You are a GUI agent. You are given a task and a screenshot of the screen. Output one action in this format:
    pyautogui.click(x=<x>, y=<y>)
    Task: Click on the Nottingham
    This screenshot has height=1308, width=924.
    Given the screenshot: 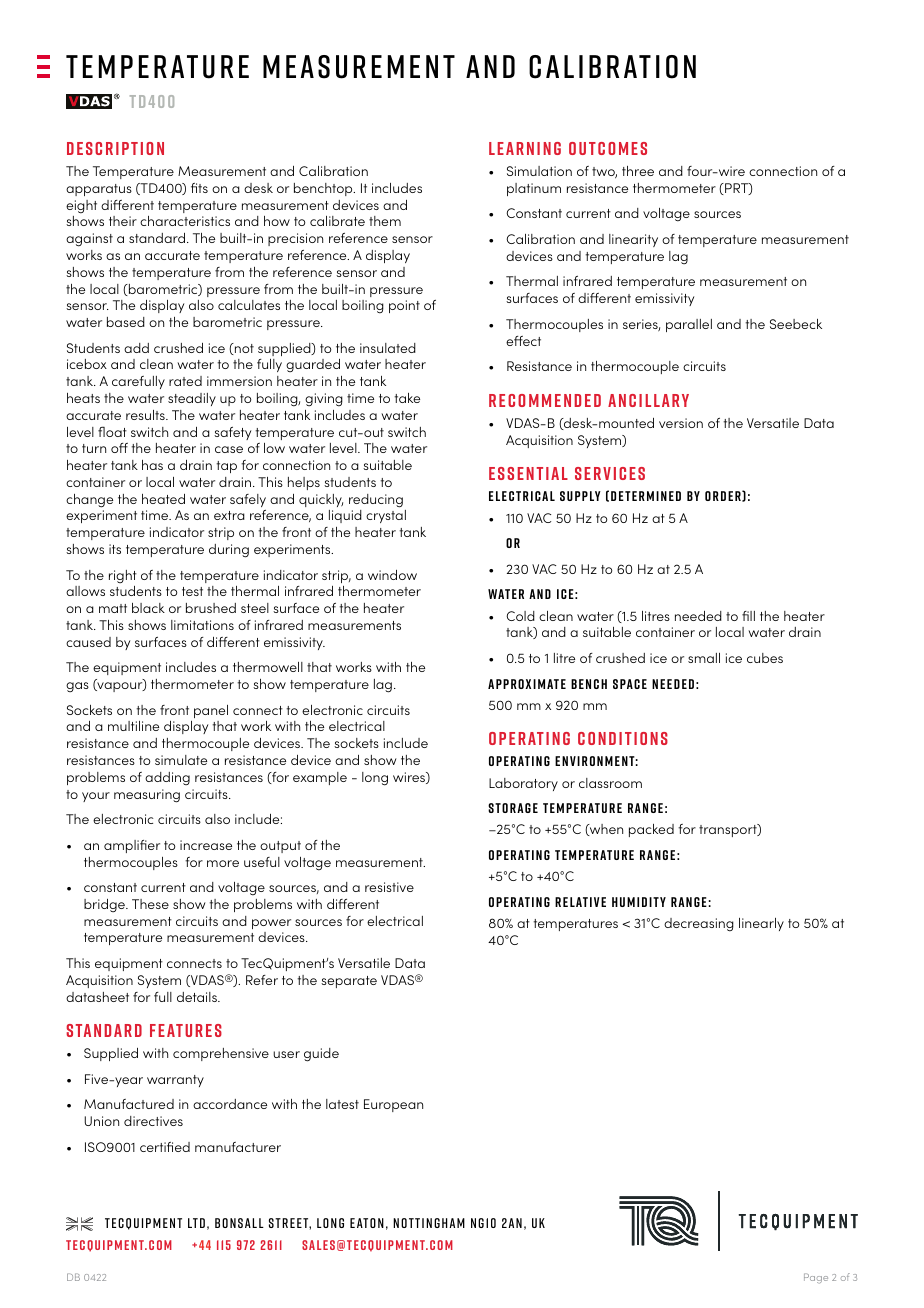 What is the action you would take?
    pyautogui.click(x=429, y=1223)
